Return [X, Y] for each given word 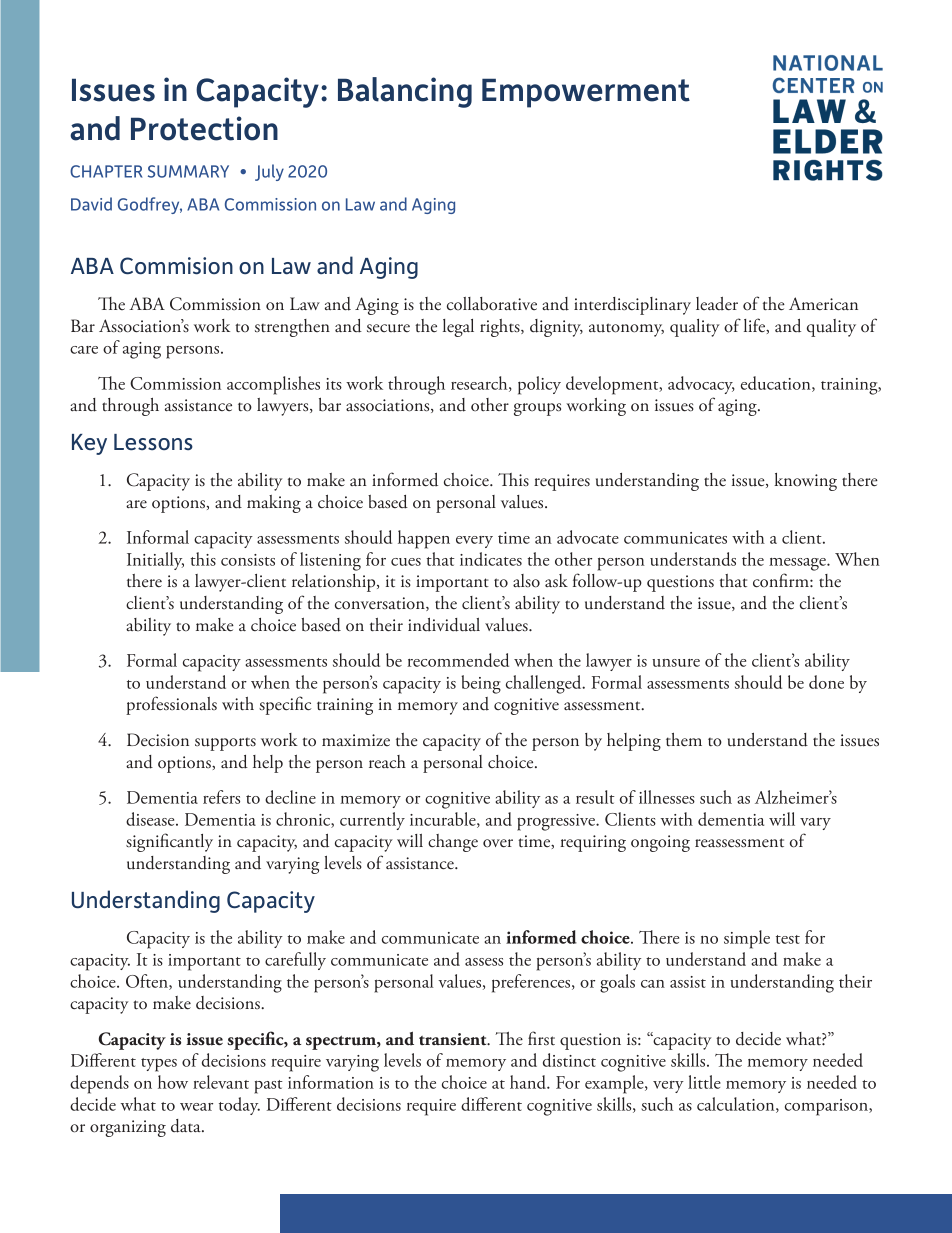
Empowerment [586, 93]
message [798, 564]
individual [444, 625]
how [173, 1082]
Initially [155, 561]
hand [529, 1082]
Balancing [405, 92]
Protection [204, 128]
